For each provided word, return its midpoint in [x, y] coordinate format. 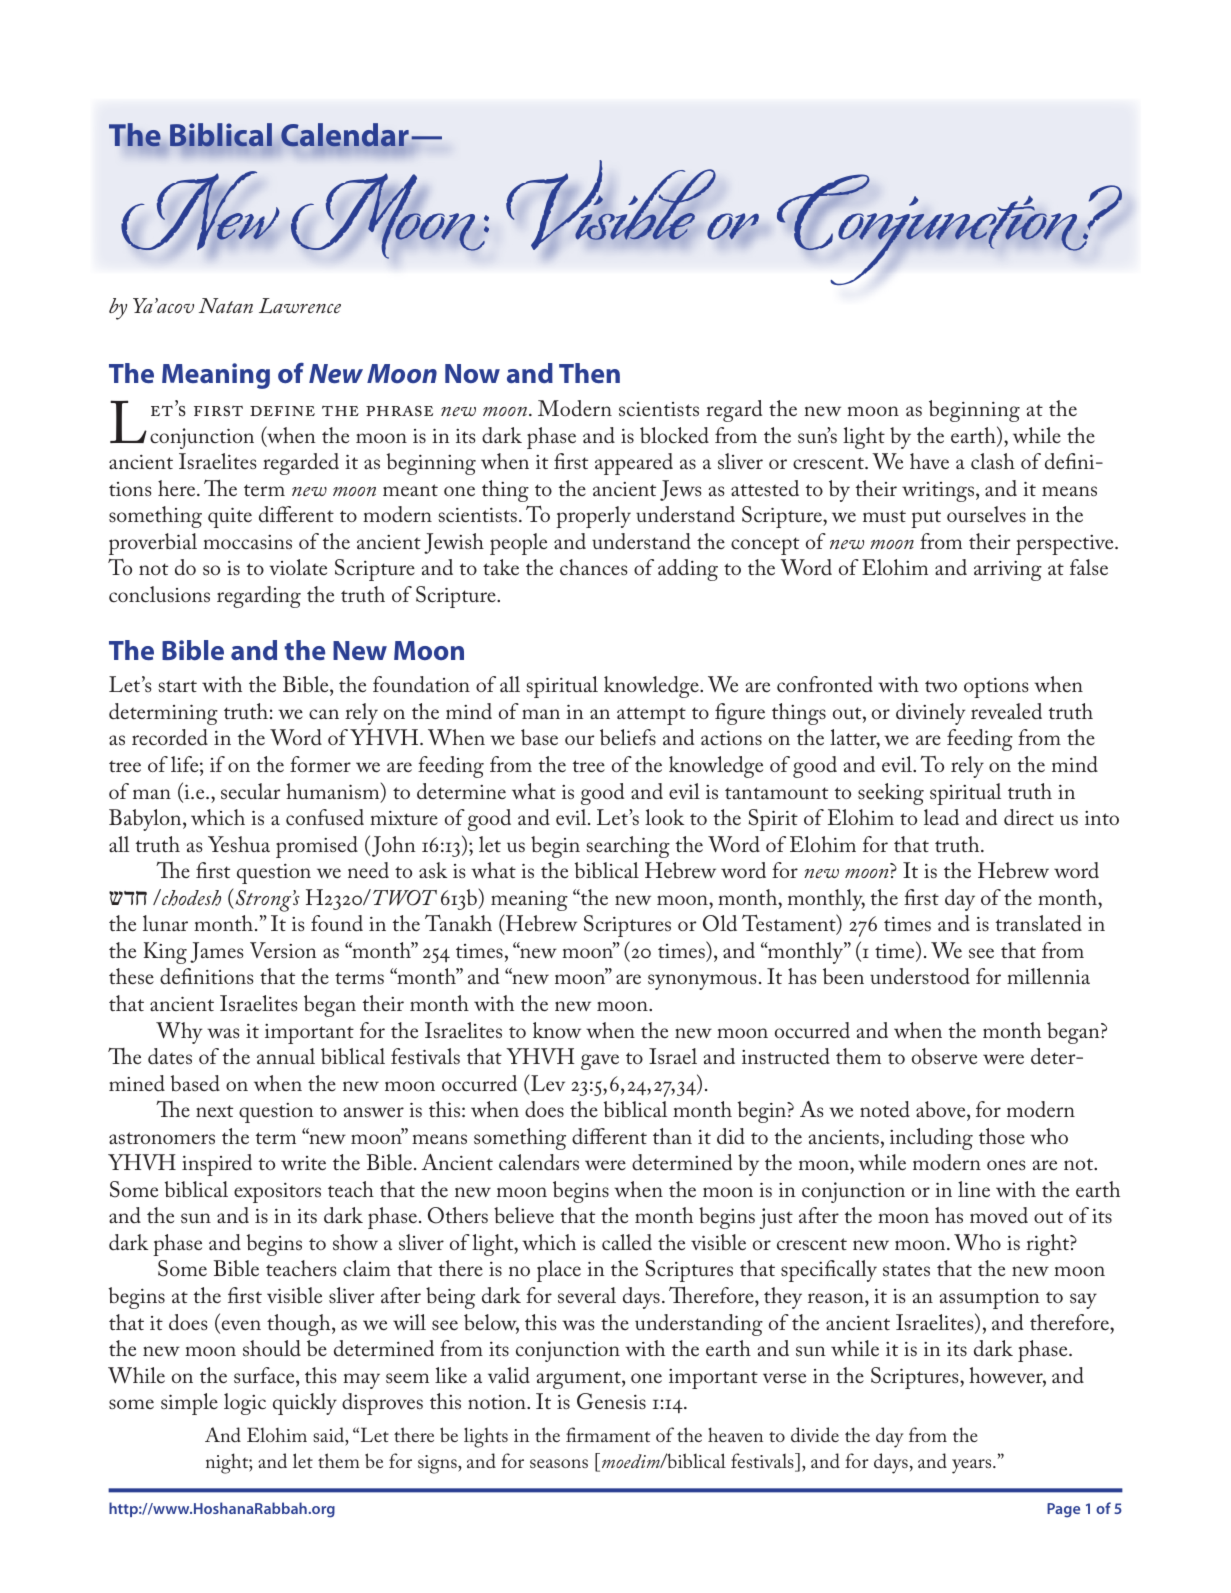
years [973, 1466]
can [324, 714]
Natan [226, 305]
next [214, 1111]
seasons [559, 1463]
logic [245, 1404]
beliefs [628, 737]
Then [589, 373]
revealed [1006, 711]
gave [600, 1062]
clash [993, 461]
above [942, 1109]
